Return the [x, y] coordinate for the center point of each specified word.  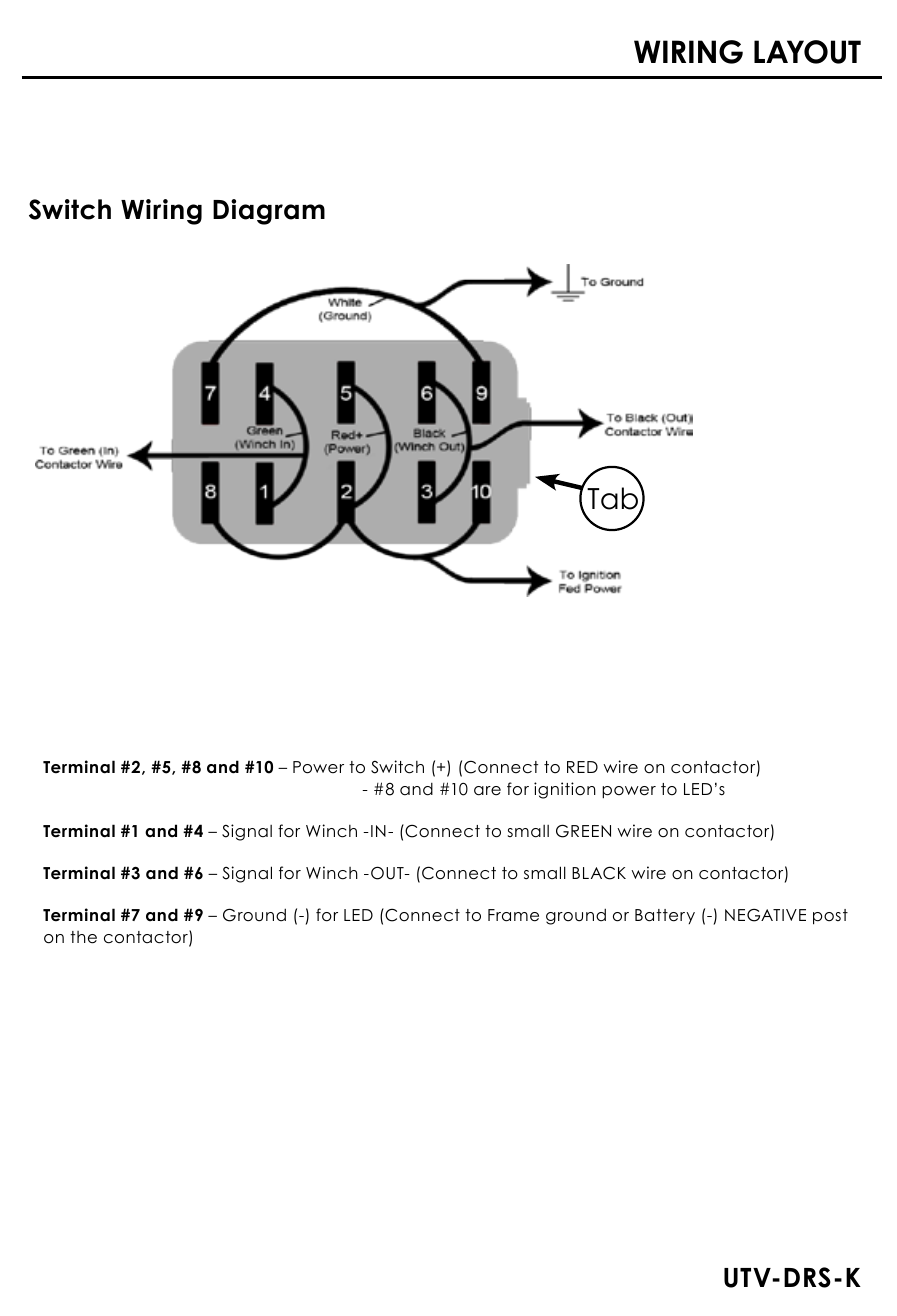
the [83, 937]
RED [582, 767]
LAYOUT [807, 52]
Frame [513, 915]
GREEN [583, 831]
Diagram [269, 212]
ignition [565, 790]
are [487, 791]
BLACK [599, 873]
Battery [665, 916]
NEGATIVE [765, 915]
